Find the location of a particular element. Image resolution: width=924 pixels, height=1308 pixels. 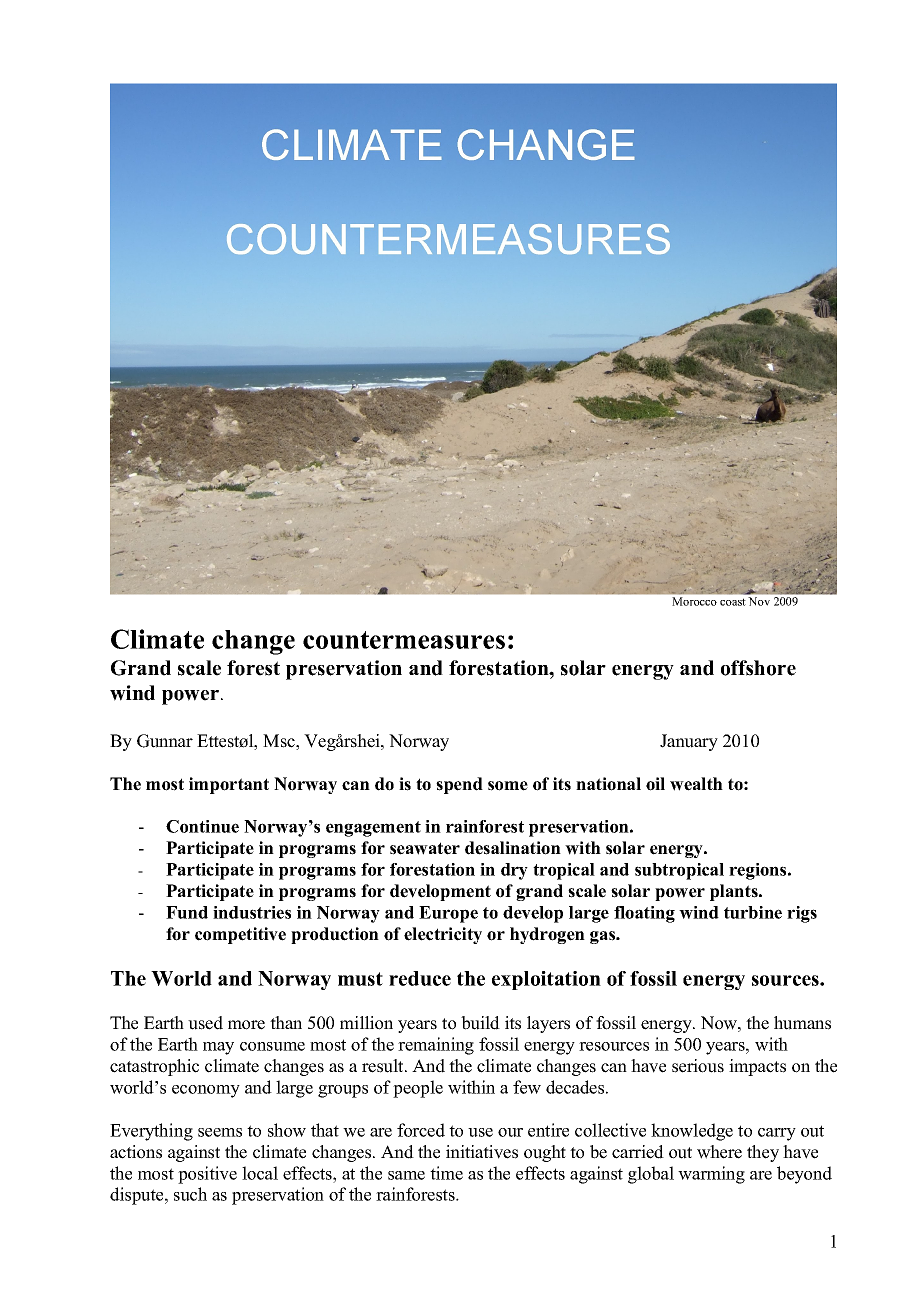

plants is located at coordinates (735, 892).
